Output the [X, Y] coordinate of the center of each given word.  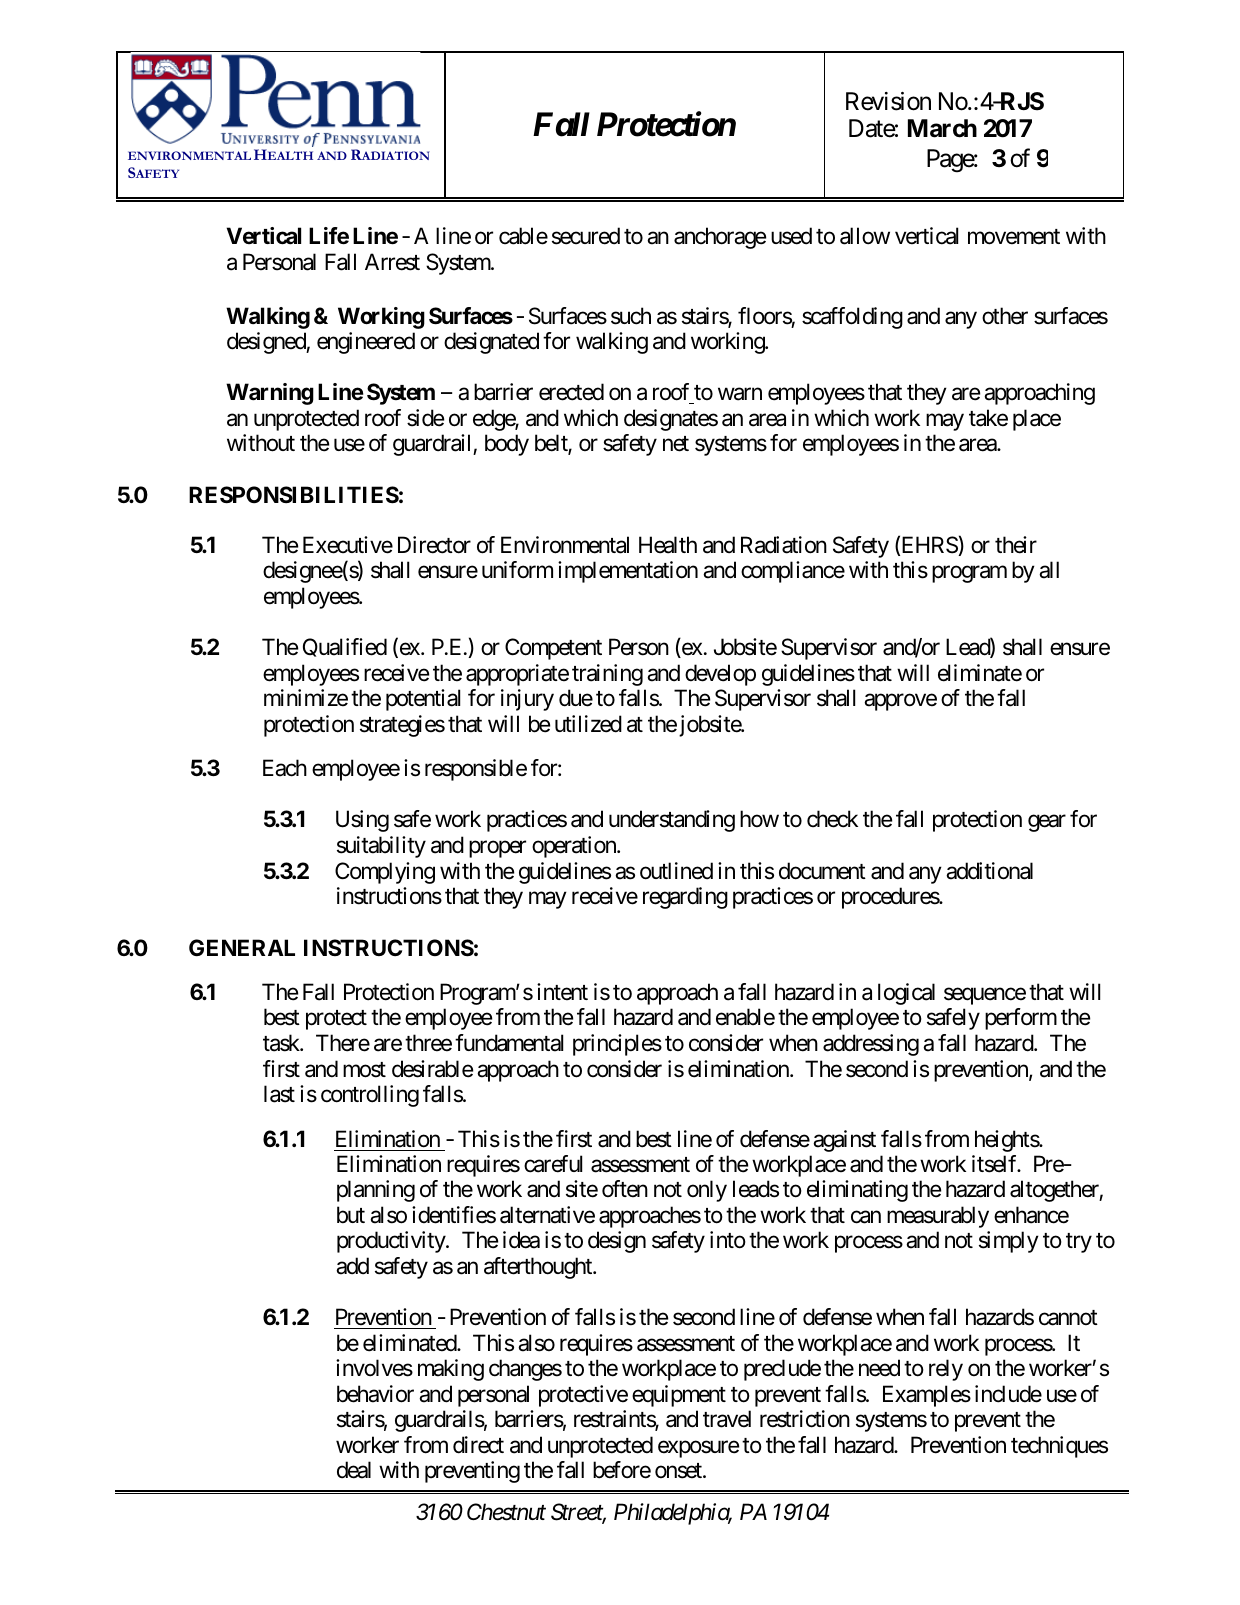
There [343, 1043]
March [942, 128]
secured [586, 236]
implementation [628, 572]
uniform [517, 570]
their [1016, 545]
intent [562, 992]
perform [1021, 1019]
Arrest [392, 262]
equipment [679, 1396]
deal [354, 1470]
